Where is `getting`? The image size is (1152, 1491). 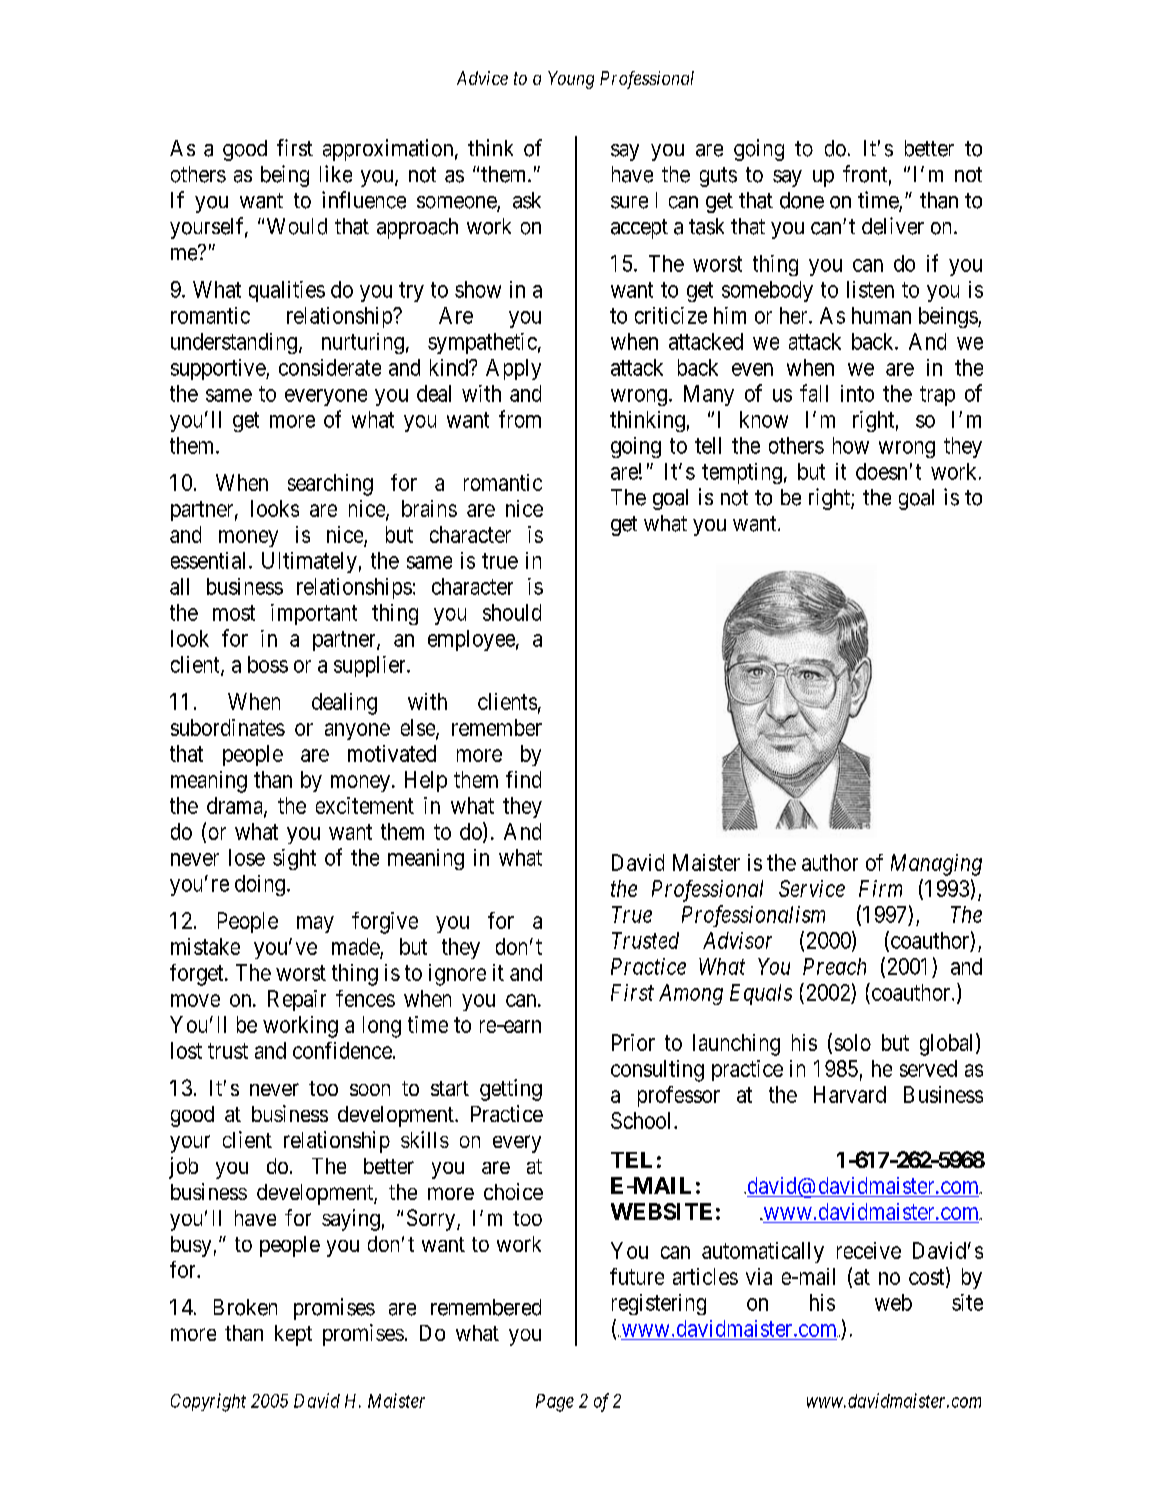 getting is located at coordinates (511, 1090).
